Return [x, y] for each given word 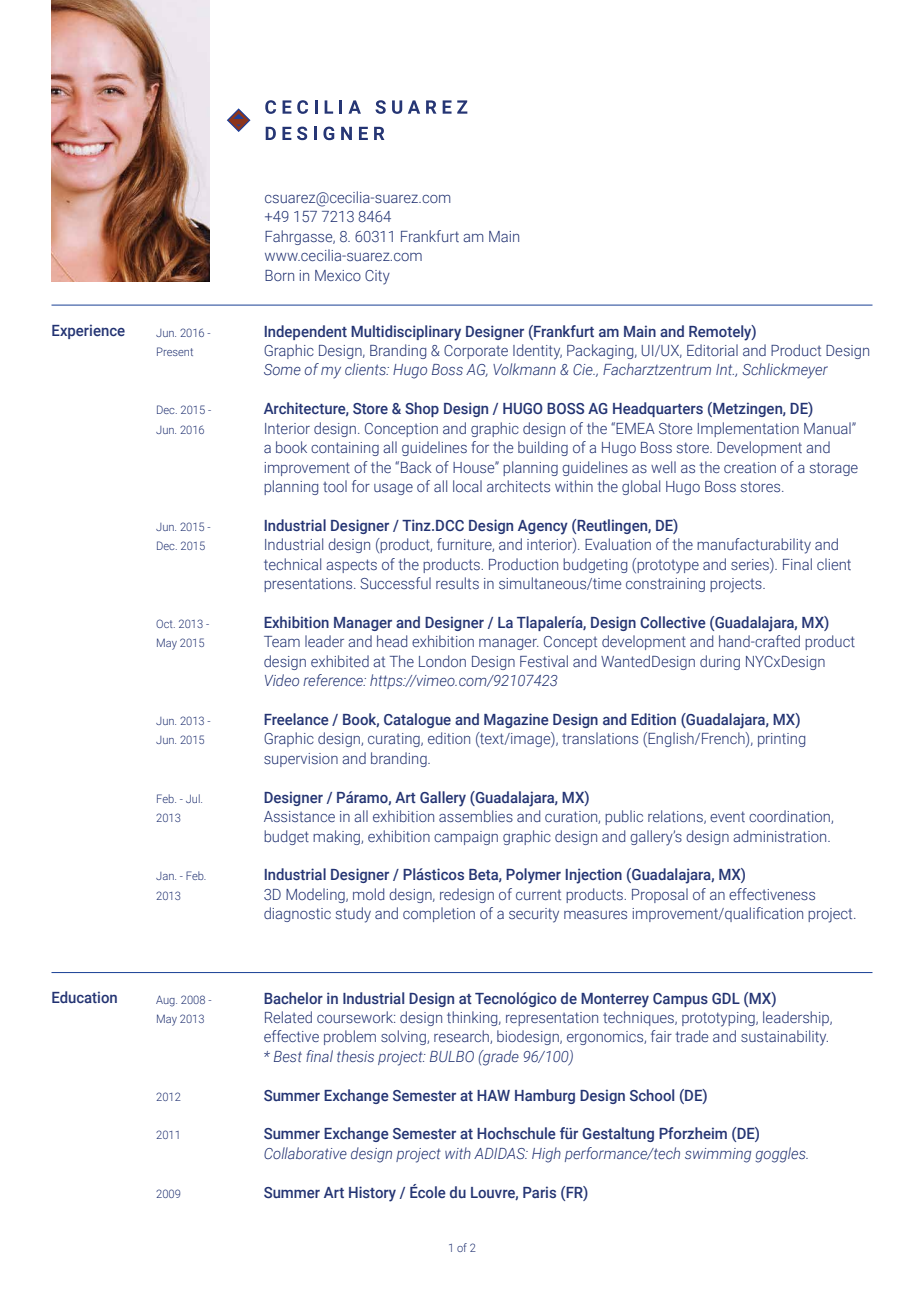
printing [781, 740]
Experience [88, 331]
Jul [194, 798]
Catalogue [417, 720]
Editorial [712, 350]
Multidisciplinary [406, 333]
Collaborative [305, 1153]
